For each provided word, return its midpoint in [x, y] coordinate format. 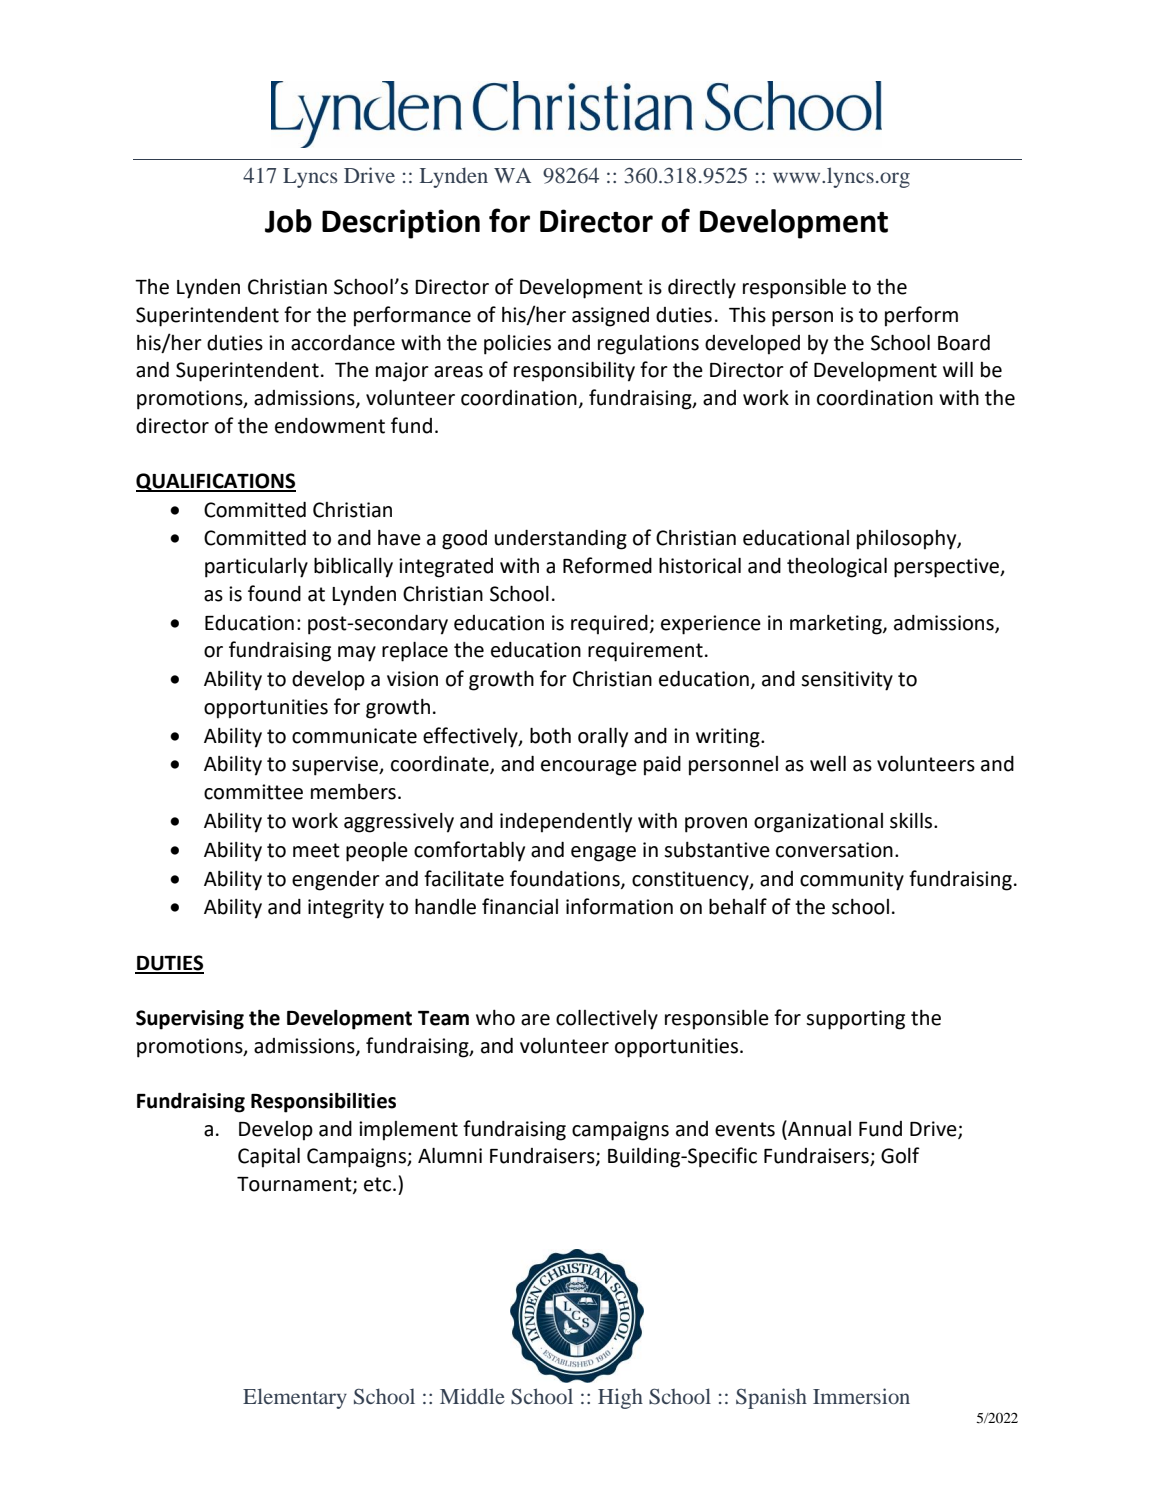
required [609, 625]
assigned [610, 317]
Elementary [295, 1398]
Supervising [190, 1020]
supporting [855, 1020]
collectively [607, 1019]
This [747, 314]
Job [288, 221]
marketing [837, 625]
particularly [256, 568]
